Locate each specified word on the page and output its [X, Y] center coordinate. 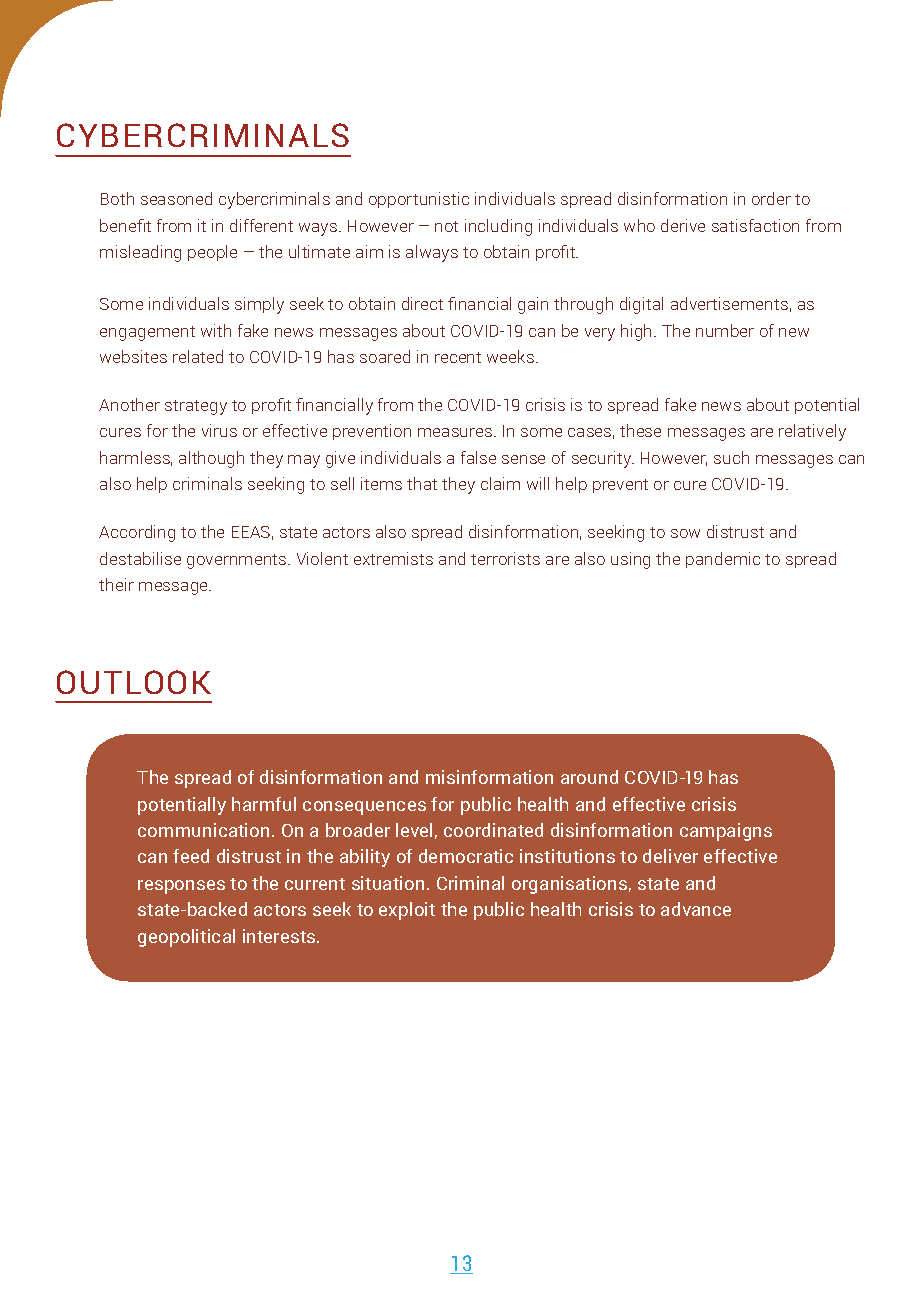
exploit [407, 911]
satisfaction [755, 225]
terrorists [505, 558]
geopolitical [186, 938]
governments [238, 561]
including [498, 227]
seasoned [176, 198]
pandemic [723, 560]
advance [696, 909]
